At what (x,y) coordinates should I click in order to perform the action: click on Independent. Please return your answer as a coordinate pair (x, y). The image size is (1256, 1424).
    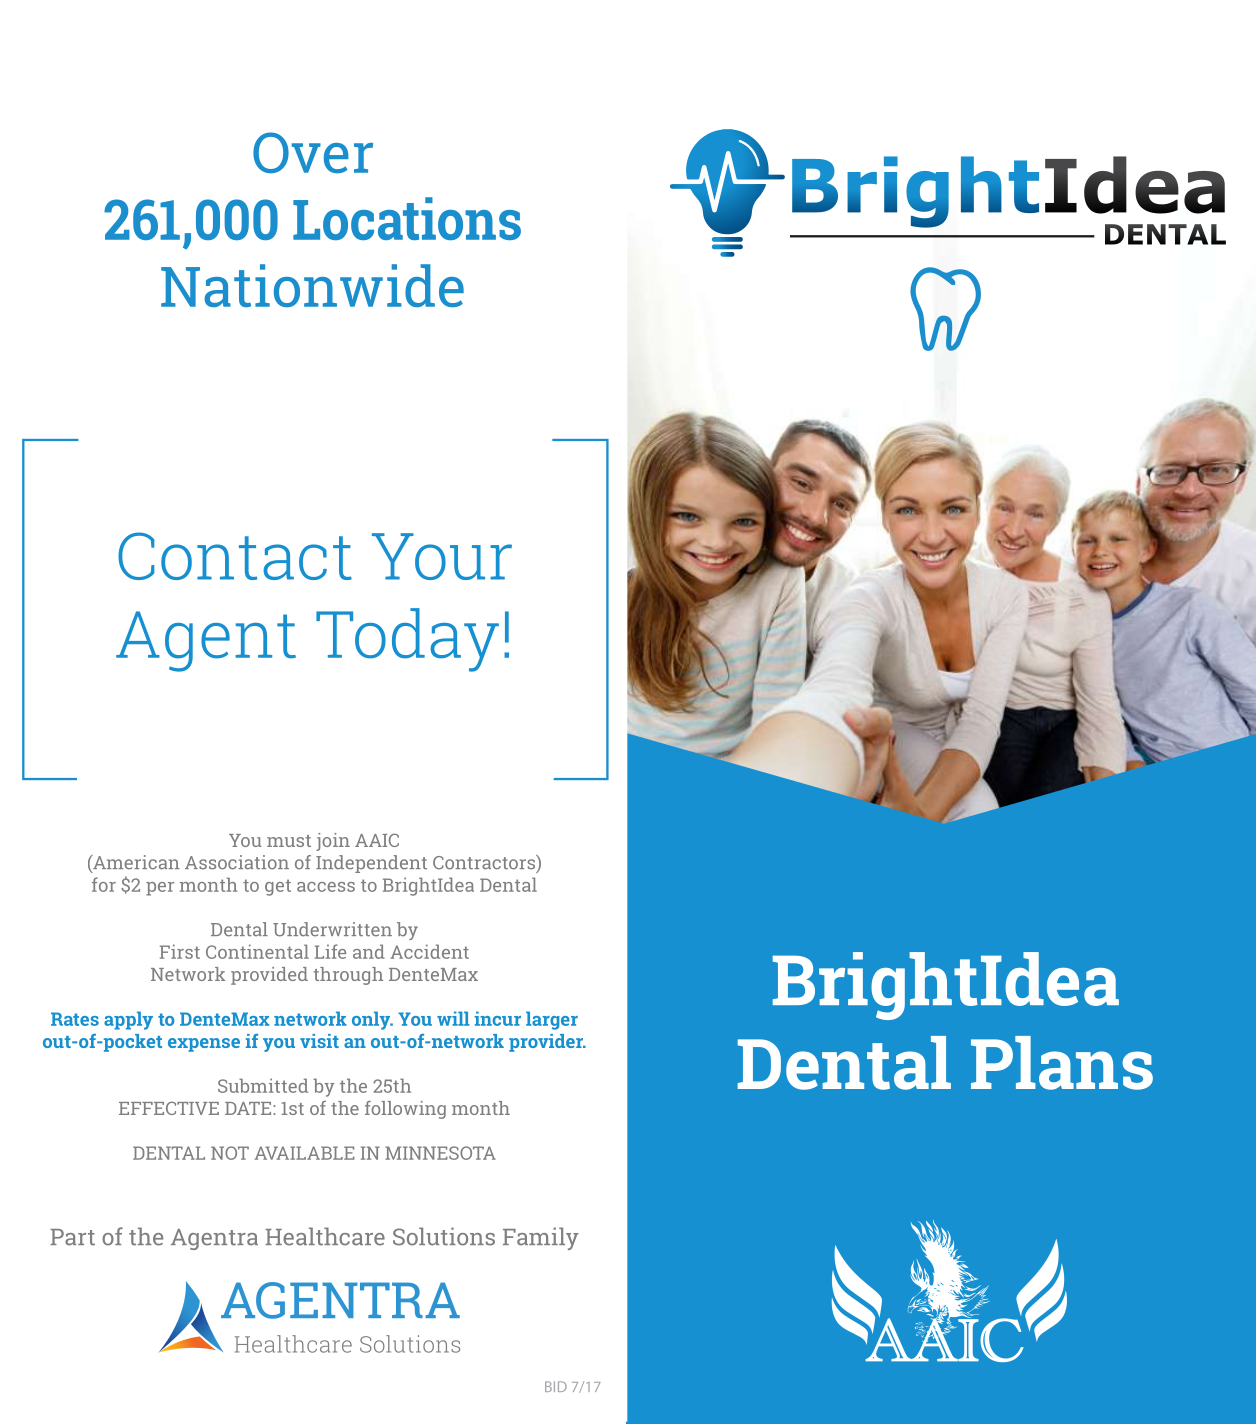
    Looking at the image, I should click on (371, 864).
